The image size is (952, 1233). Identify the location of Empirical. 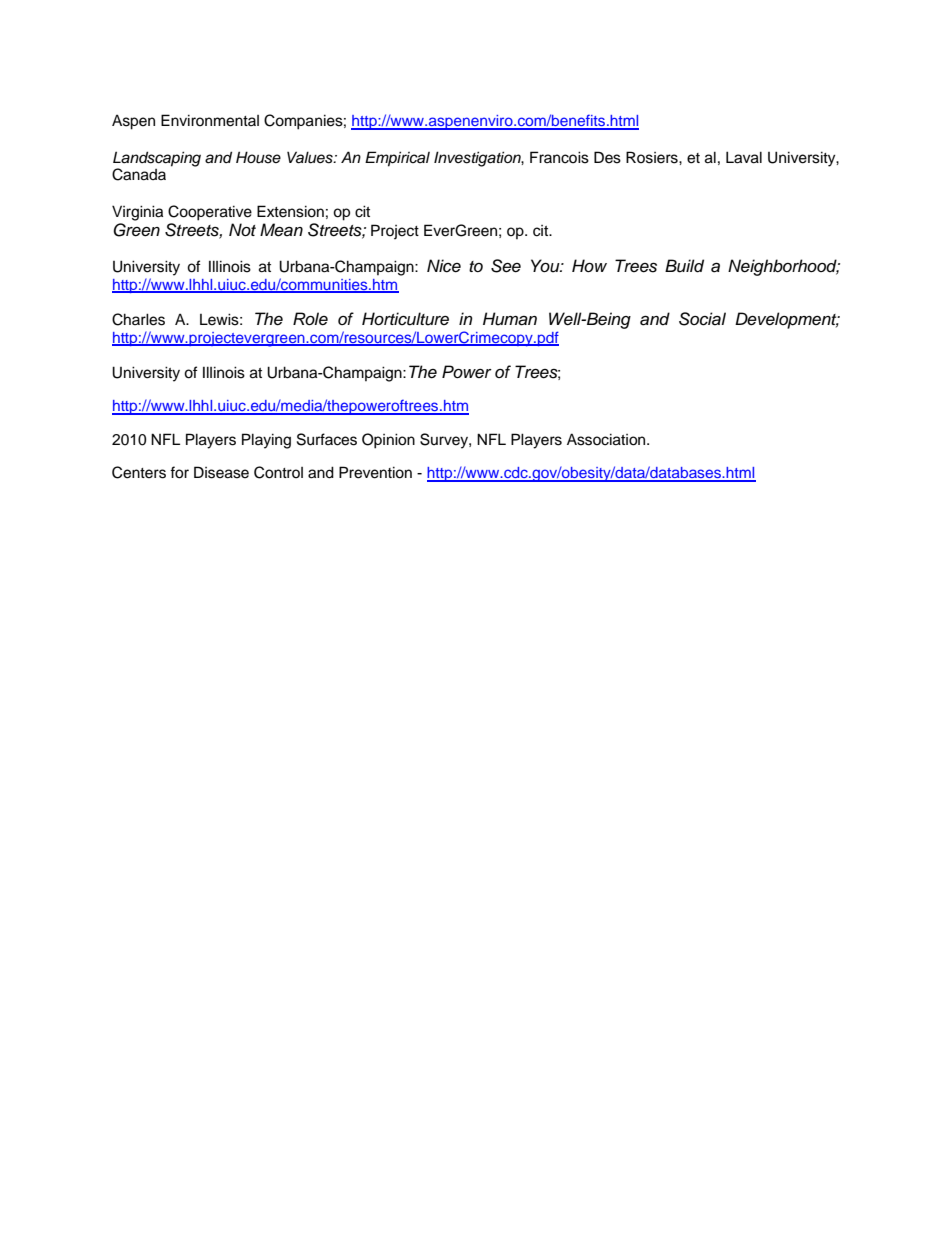
(397, 159).
